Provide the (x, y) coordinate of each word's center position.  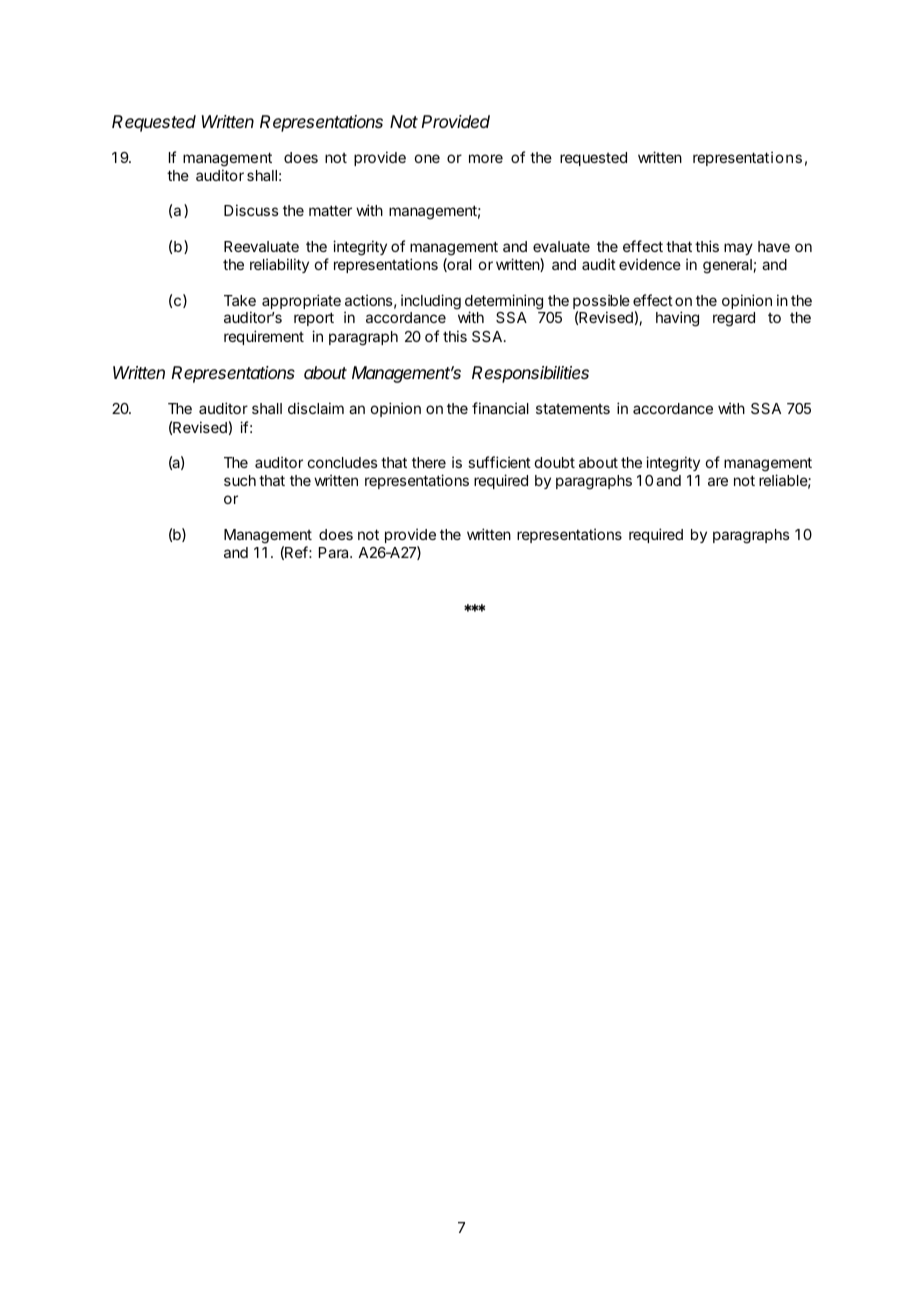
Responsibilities (530, 374)
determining (504, 303)
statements (573, 408)
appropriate (301, 301)
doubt (555, 462)
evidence (650, 264)
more (486, 158)
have (774, 246)
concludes (342, 462)
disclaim (316, 408)
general (727, 266)
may (738, 249)
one (427, 158)
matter (330, 210)
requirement (264, 337)
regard (734, 319)
